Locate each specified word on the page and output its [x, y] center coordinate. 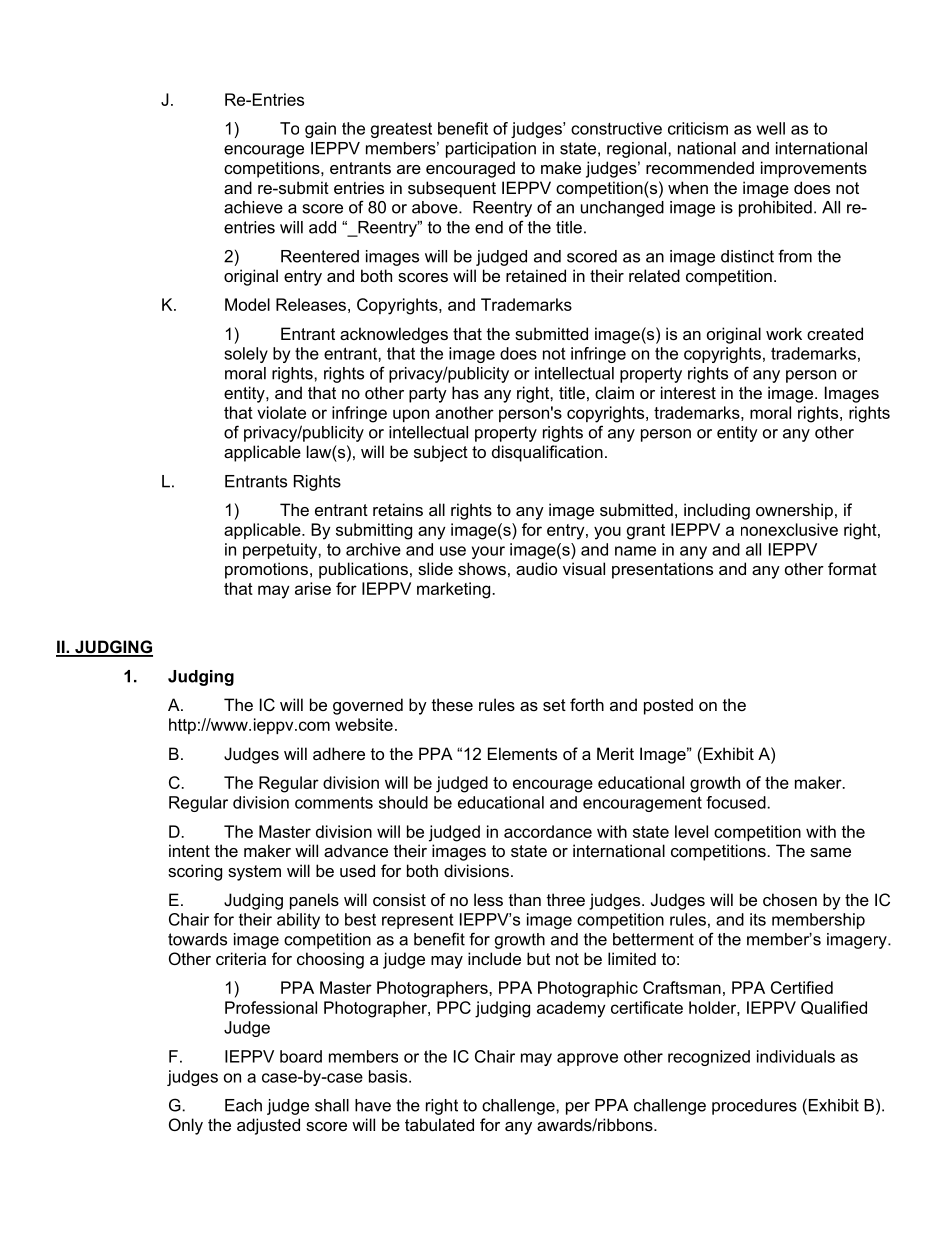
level [691, 831]
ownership [794, 511]
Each [243, 1105]
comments [334, 802]
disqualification [547, 453]
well [771, 128]
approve [587, 1059]
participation [491, 150]
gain [320, 130]
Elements [522, 753]
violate [281, 412]
